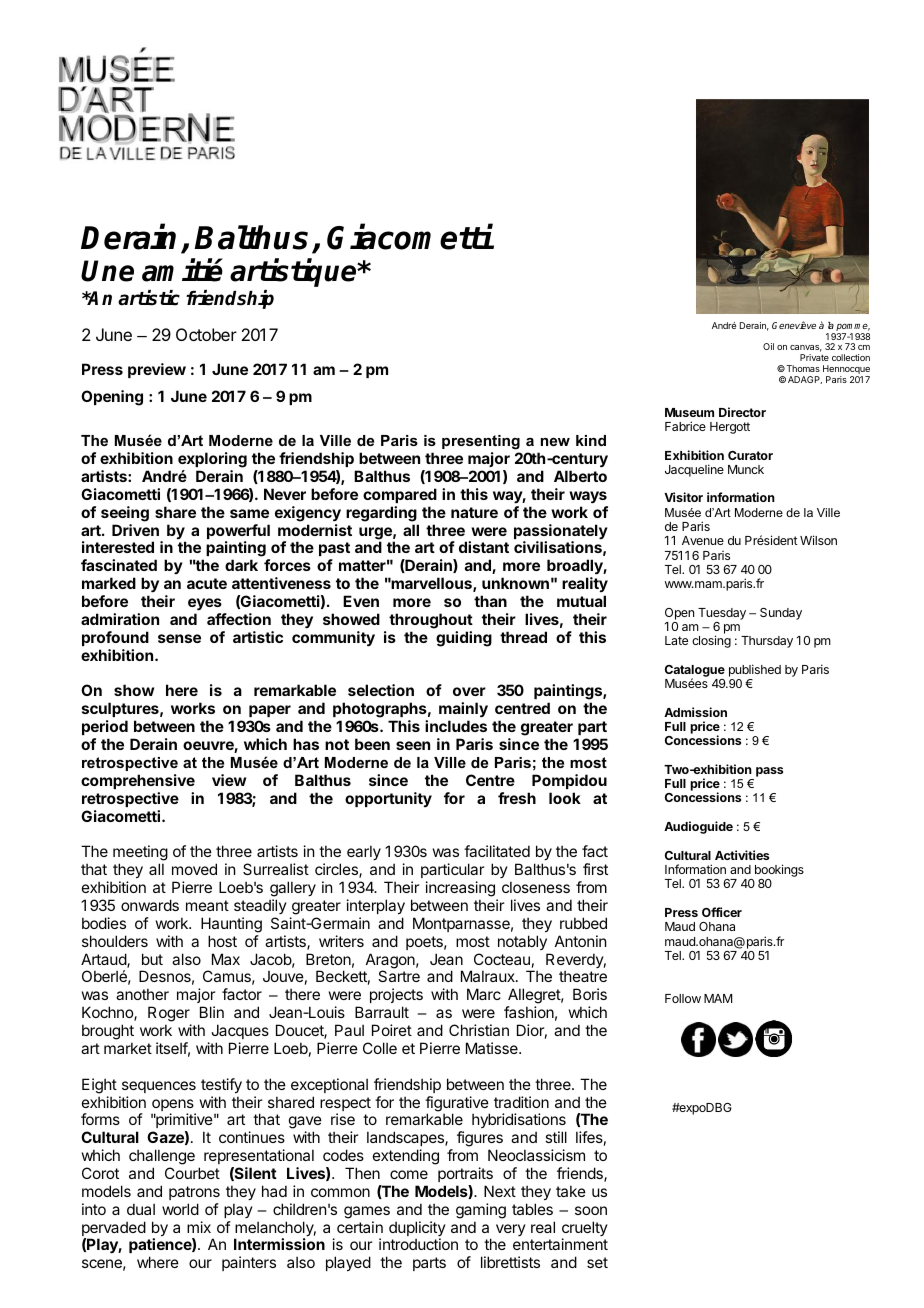 The height and width of the image is (1308, 924). Describe the element at coordinates (481, 442) in the image. I see `presenting` at that location.
